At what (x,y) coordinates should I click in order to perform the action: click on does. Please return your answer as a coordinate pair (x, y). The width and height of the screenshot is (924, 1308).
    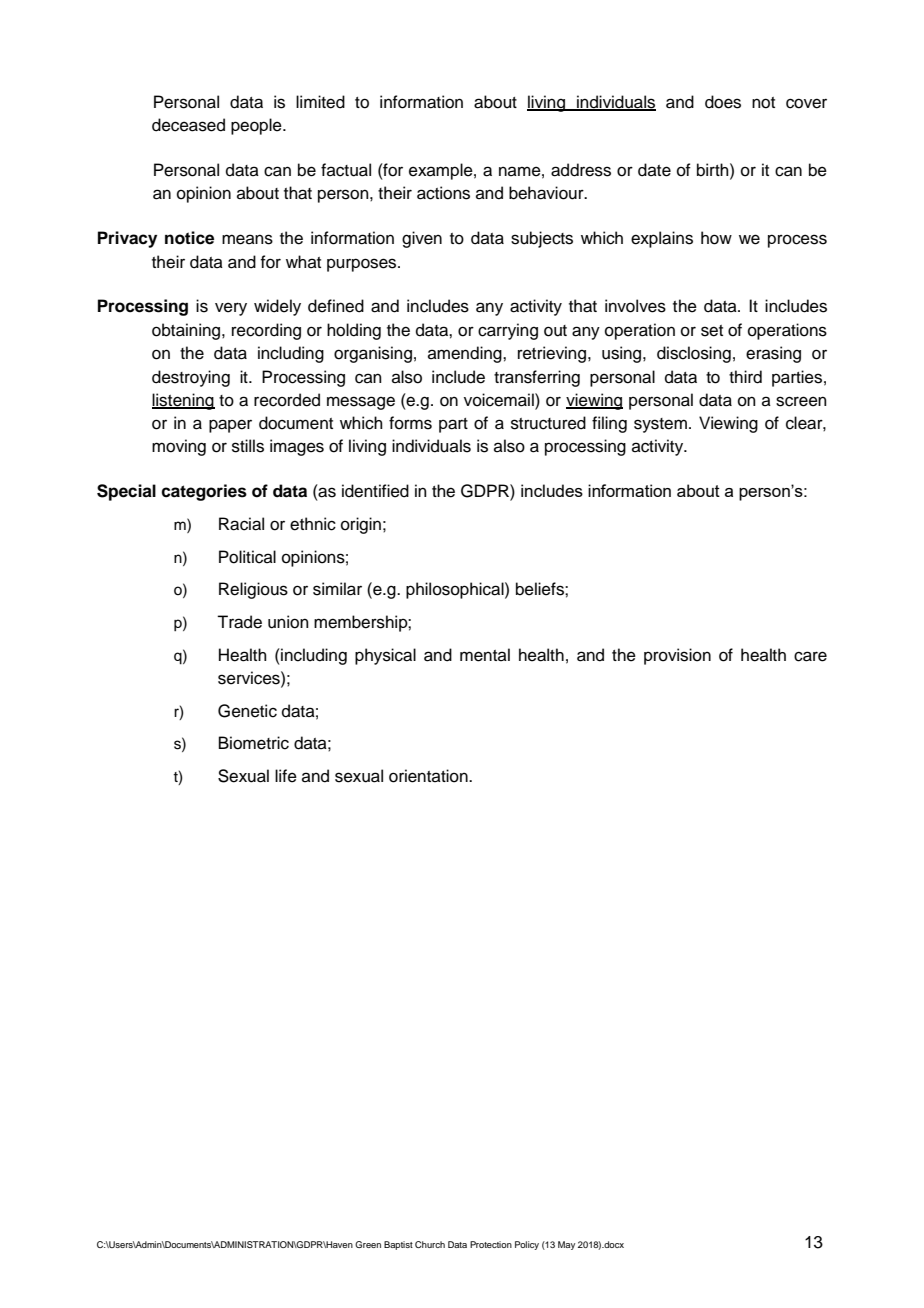
    Looking at the image, I should click on (723, 102).
